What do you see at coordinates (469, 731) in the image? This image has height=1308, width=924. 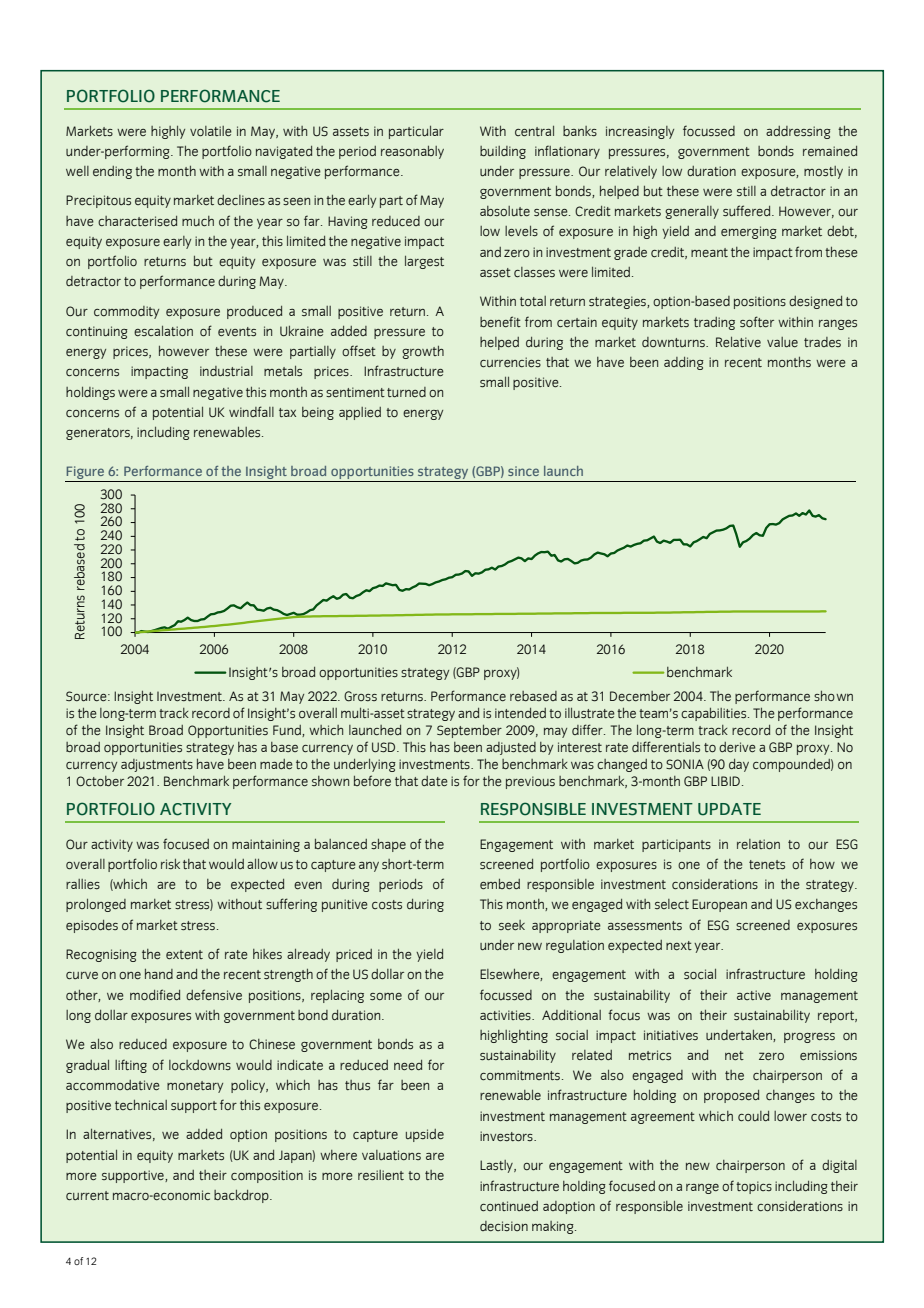 I see `September` at bounding box center [469, 731].
